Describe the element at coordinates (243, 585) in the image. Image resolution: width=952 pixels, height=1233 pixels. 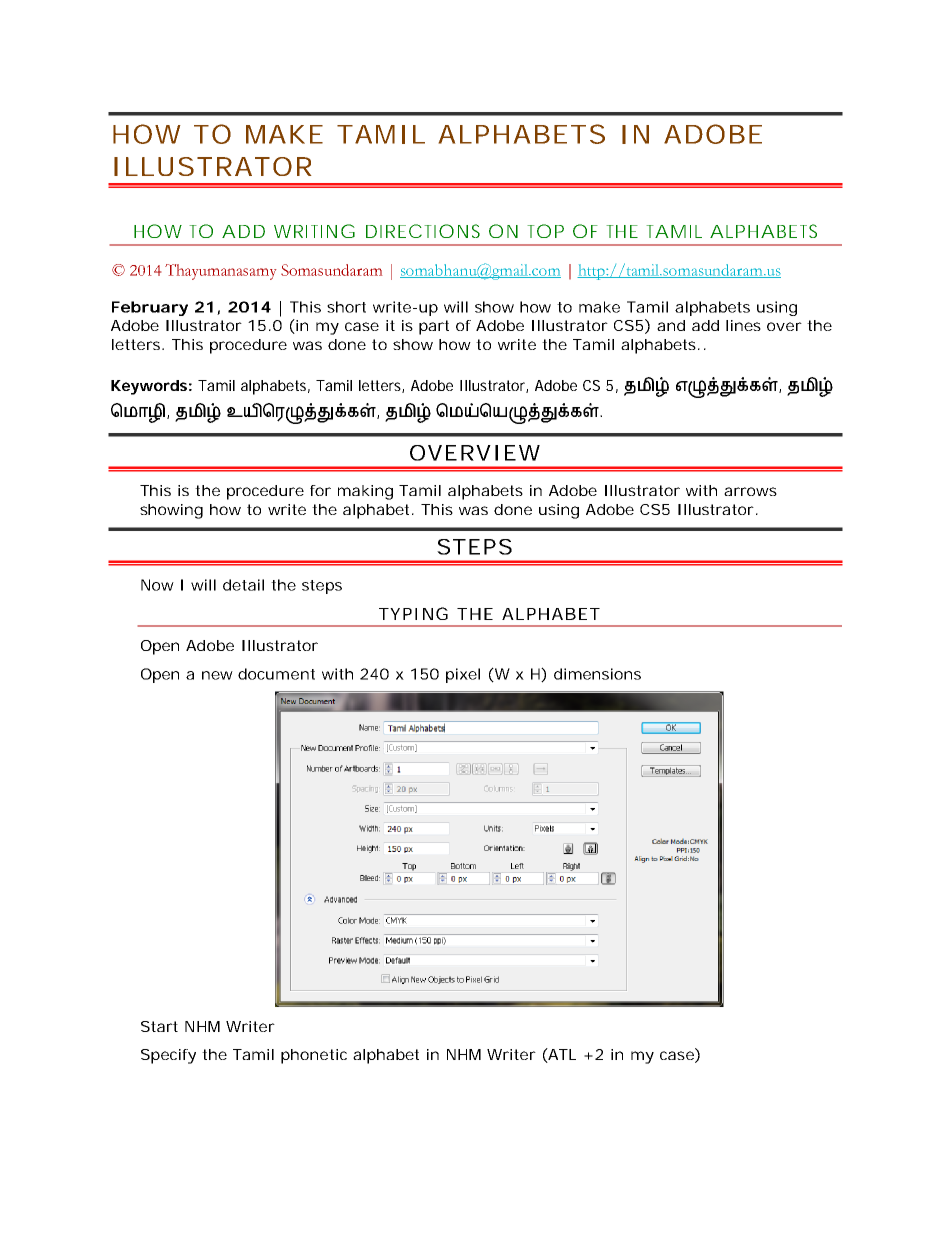
I see `detail` at that location.
